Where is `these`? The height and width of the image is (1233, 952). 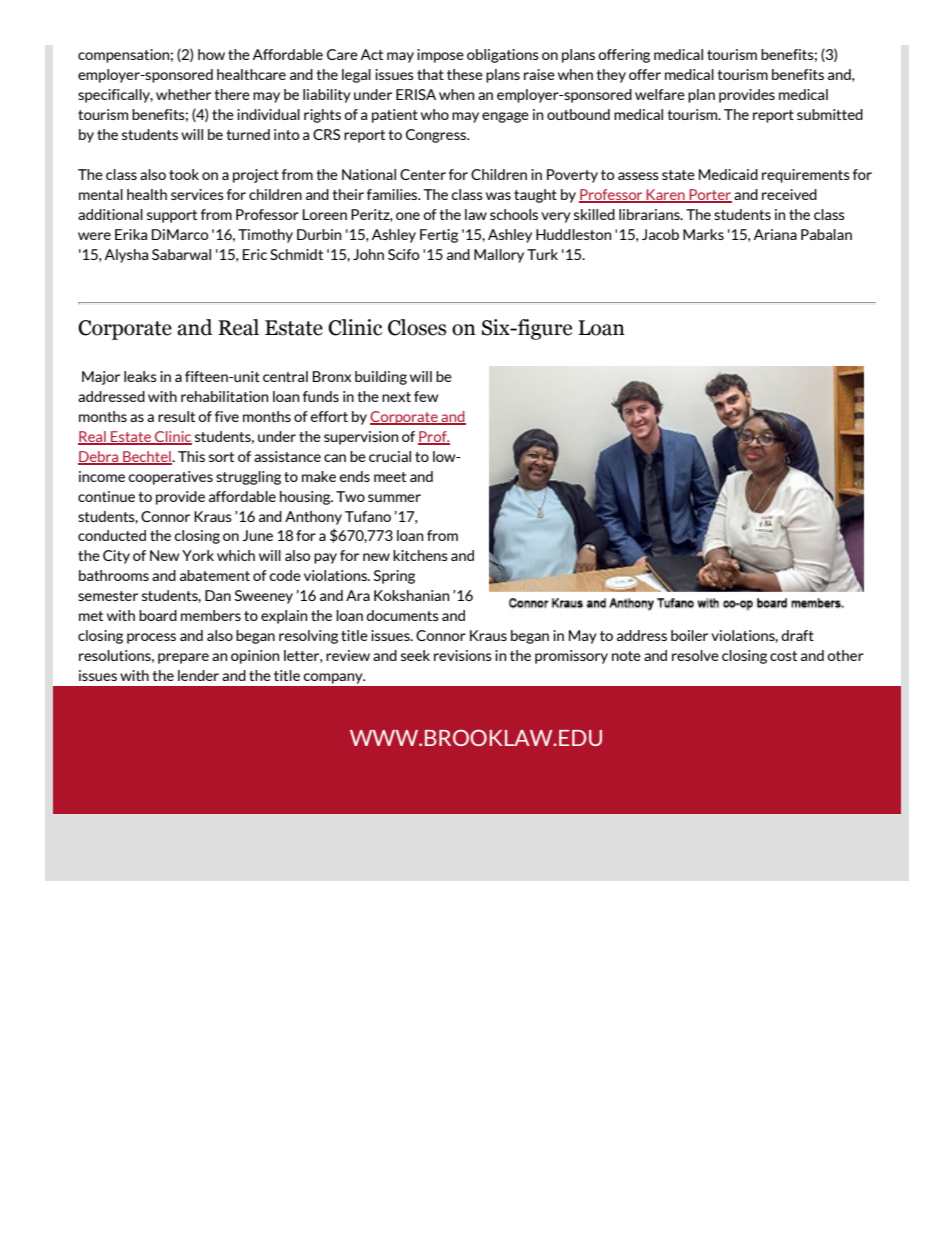 these is located at coordinates (465, 74).
